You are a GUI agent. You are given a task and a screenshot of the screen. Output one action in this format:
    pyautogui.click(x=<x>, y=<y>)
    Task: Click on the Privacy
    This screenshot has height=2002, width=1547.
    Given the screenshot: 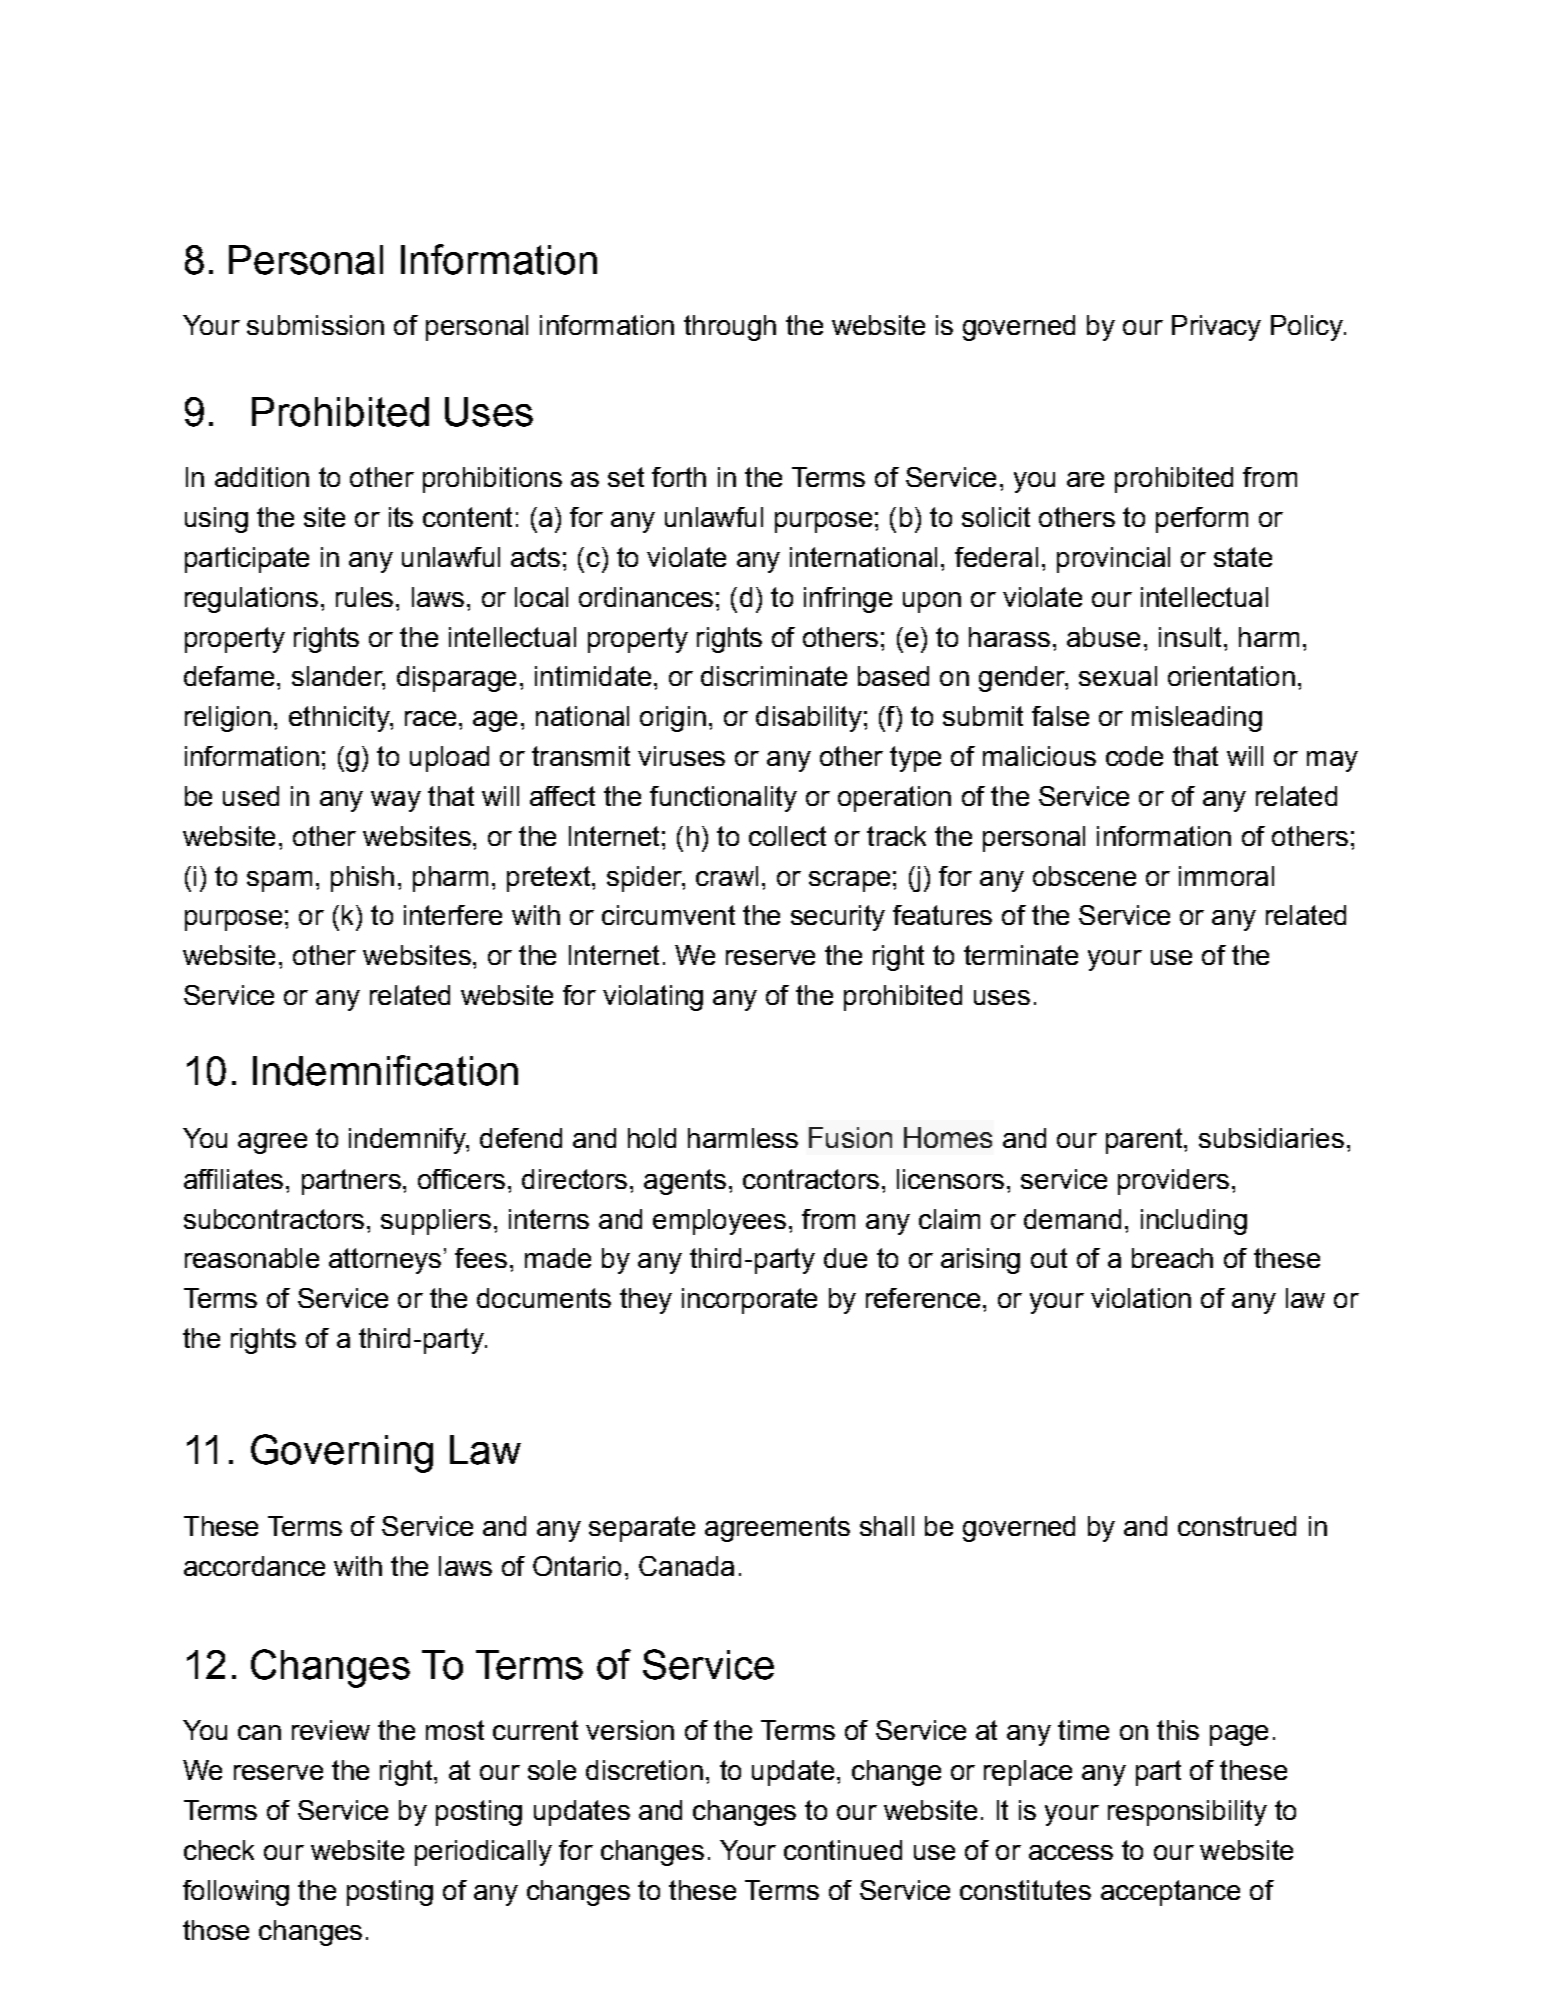 What is the action you would take?
    pyautogui.click(x=1216, y=328)
